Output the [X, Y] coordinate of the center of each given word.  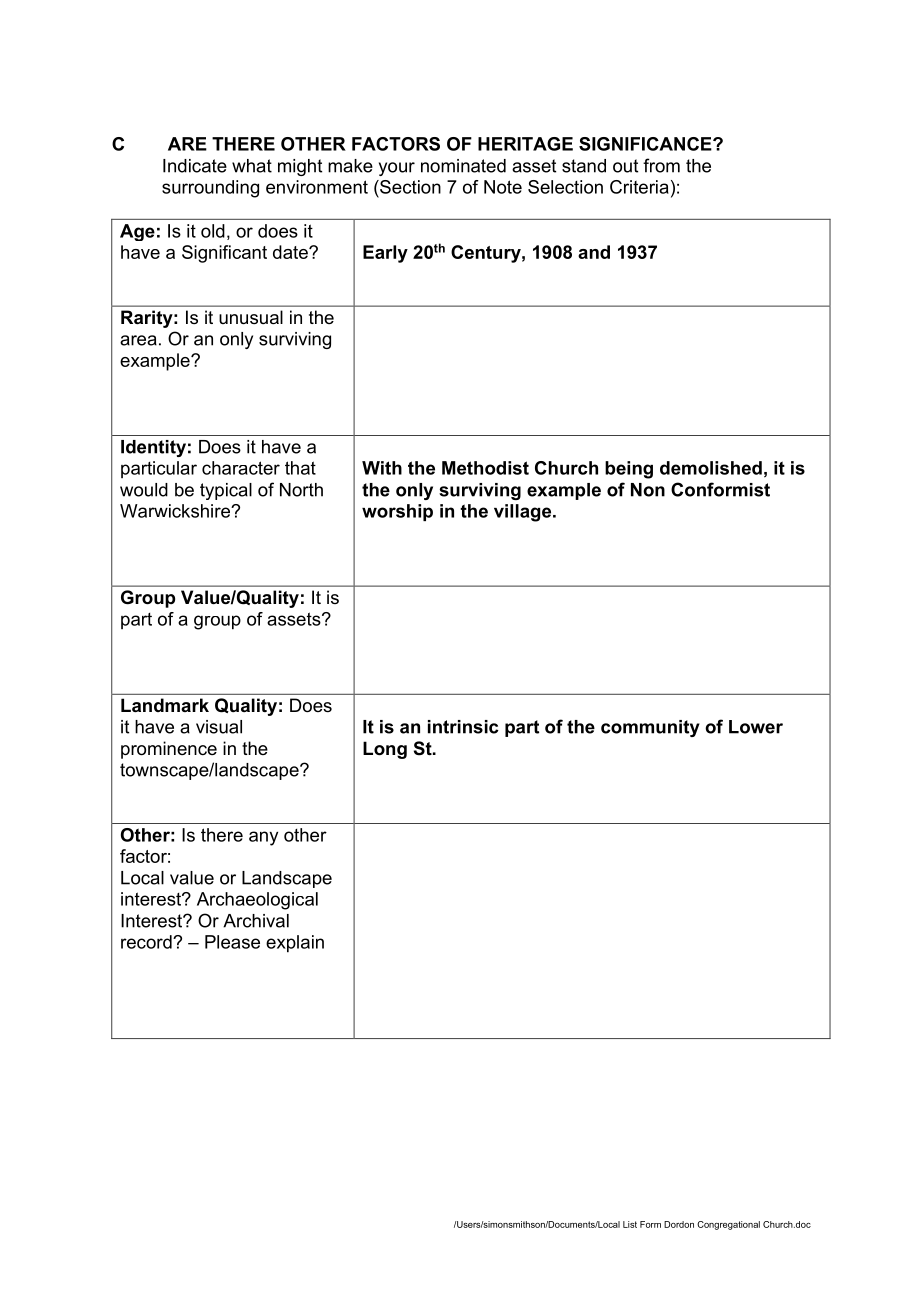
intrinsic [463, 727]
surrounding [210, 189]
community [650, 728]
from [661, 165]
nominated [463, 166]
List [630, 1224]
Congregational [728, 1225]
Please [232, 942]
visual [219, 727]
